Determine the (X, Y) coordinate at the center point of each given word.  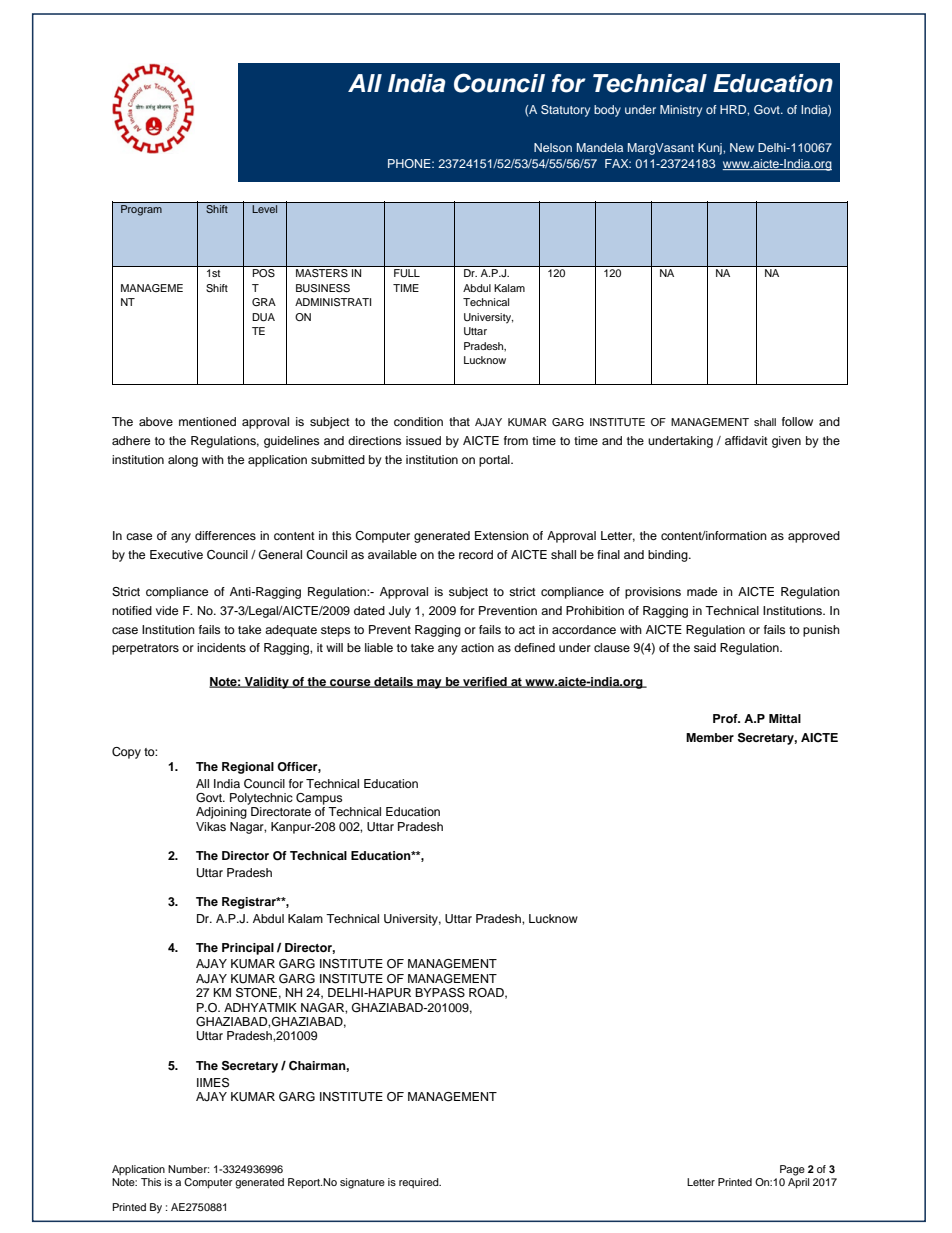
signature (362, 1183)
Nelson (553, 147)
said (705, 647)
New (742, 147)
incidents (221, 647)
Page (792, 1170)
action (477, 647)
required (420, 1183)
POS (264, 273)
